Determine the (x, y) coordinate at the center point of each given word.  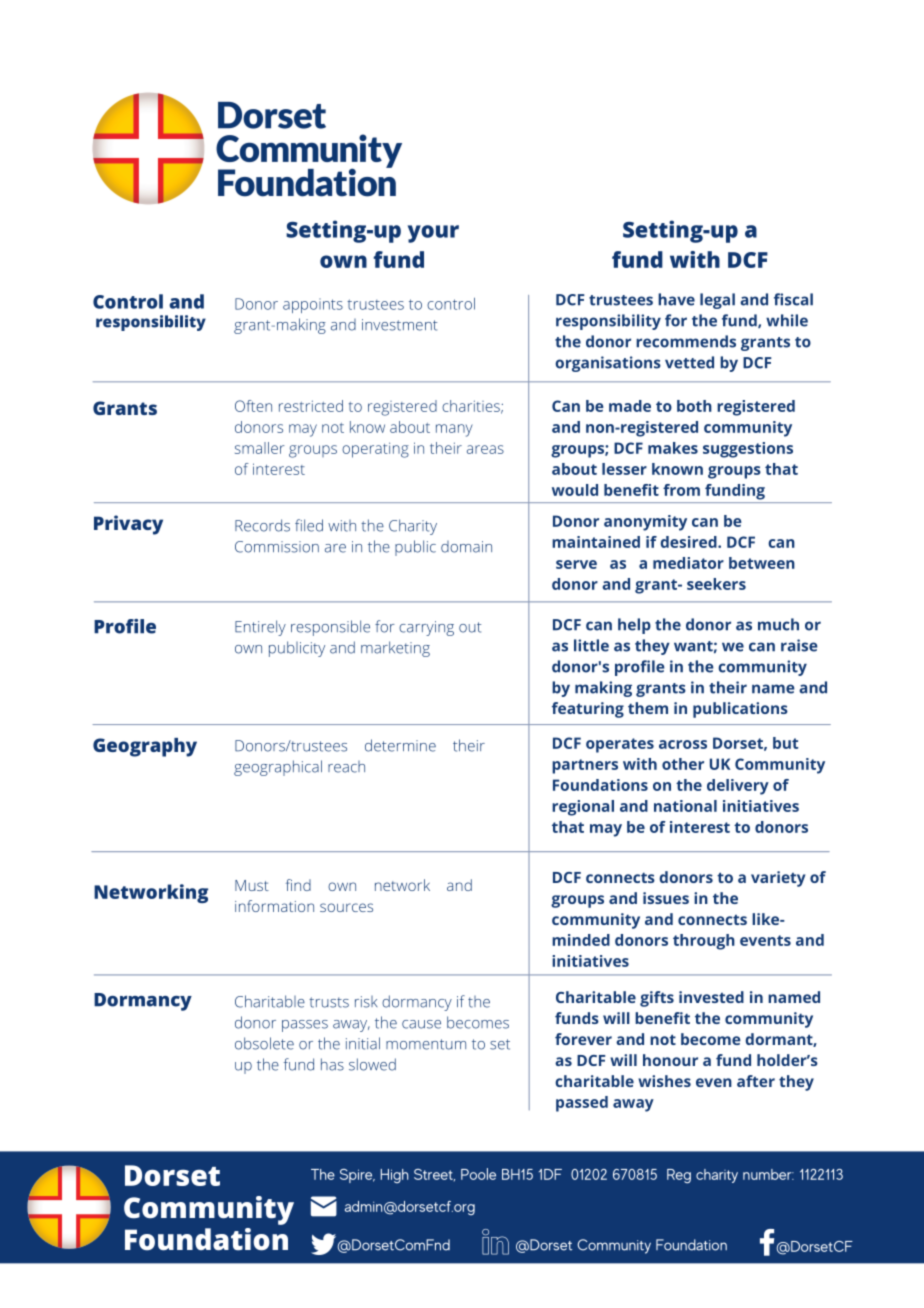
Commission (277, 547)
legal (717, 301)
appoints (313, 305)
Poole (478, 1174)
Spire (357, 1176)
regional (583, 808)
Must (252, 885)
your (433, 234)
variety (778, 879)
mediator (688, 563)
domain (466, 547)
